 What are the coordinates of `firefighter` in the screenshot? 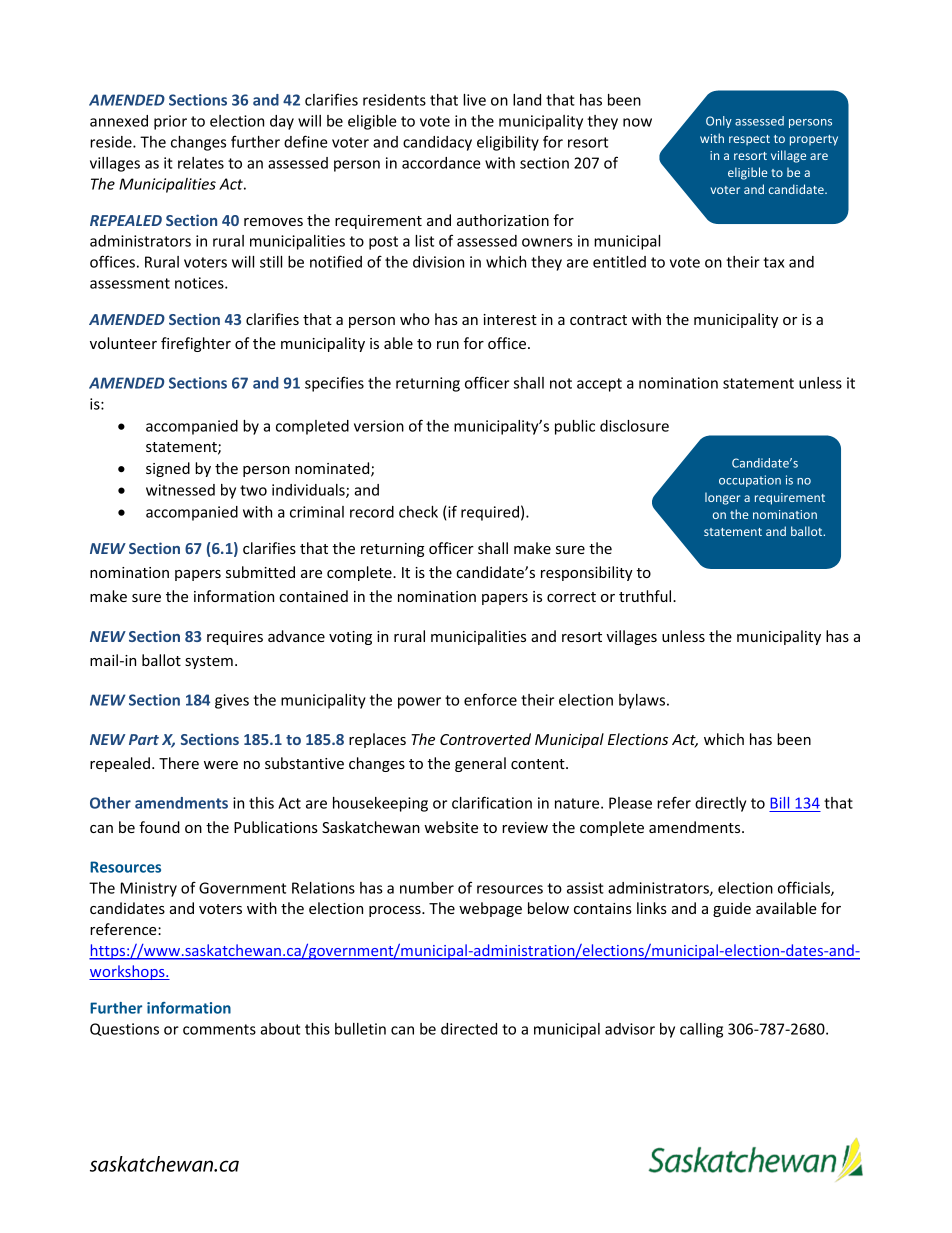 It's located at (196, 344).
